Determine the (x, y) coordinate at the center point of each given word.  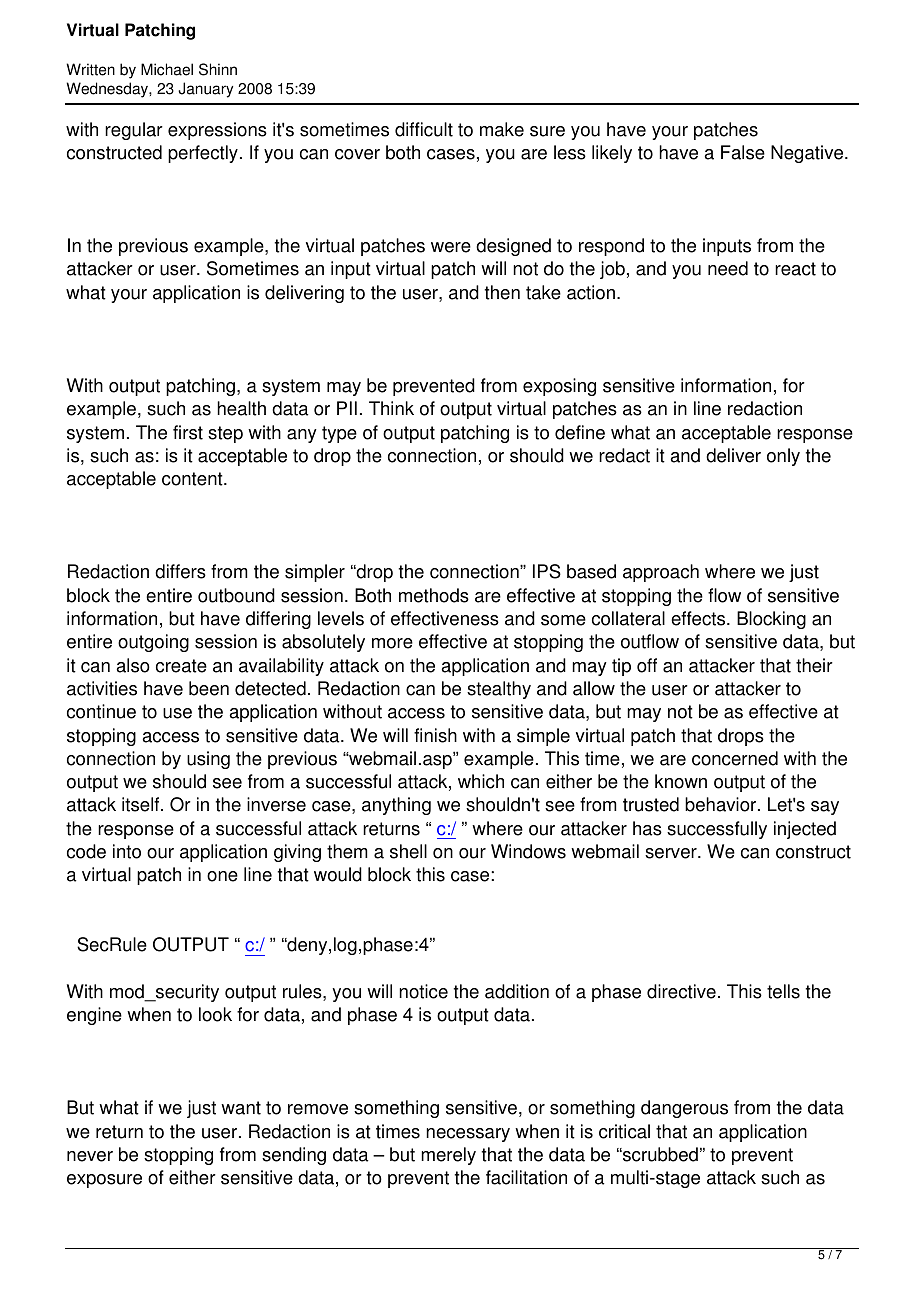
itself (142, 804)
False (743, 152)
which (481, 781)
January (205, 90)
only (783, 457)
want (241, 1108)
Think (391, 408)
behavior (722, 804)
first (188, 432)
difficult (424, 129)
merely (448, 1156)
